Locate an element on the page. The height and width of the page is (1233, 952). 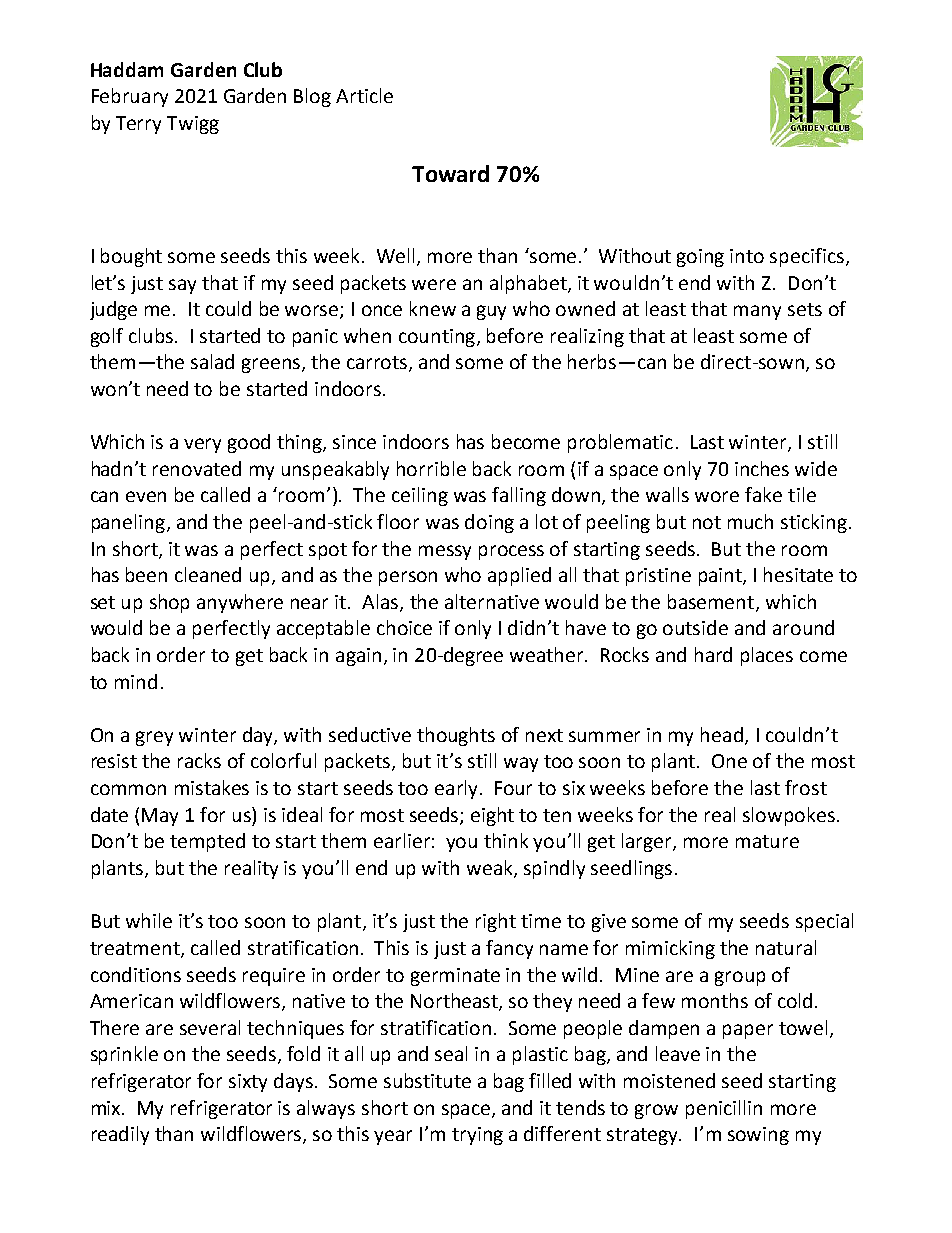
into is located at coordinates (747, 256).
